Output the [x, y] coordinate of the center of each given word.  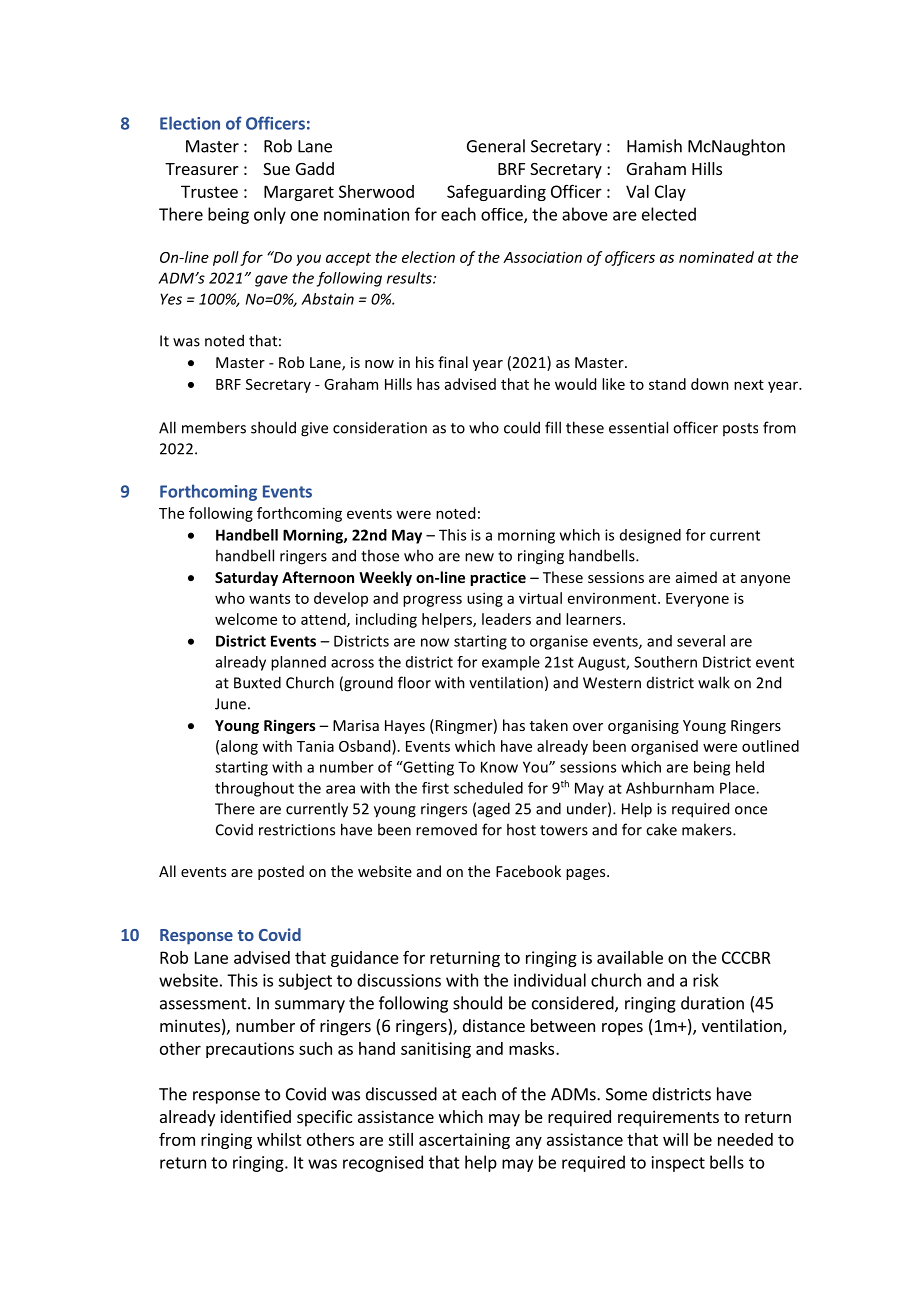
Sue [276, 169]
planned [298, 663]
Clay [670, 193]
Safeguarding [496, 193]
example [511, 663]
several [701, 641]
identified [255, 1116]
